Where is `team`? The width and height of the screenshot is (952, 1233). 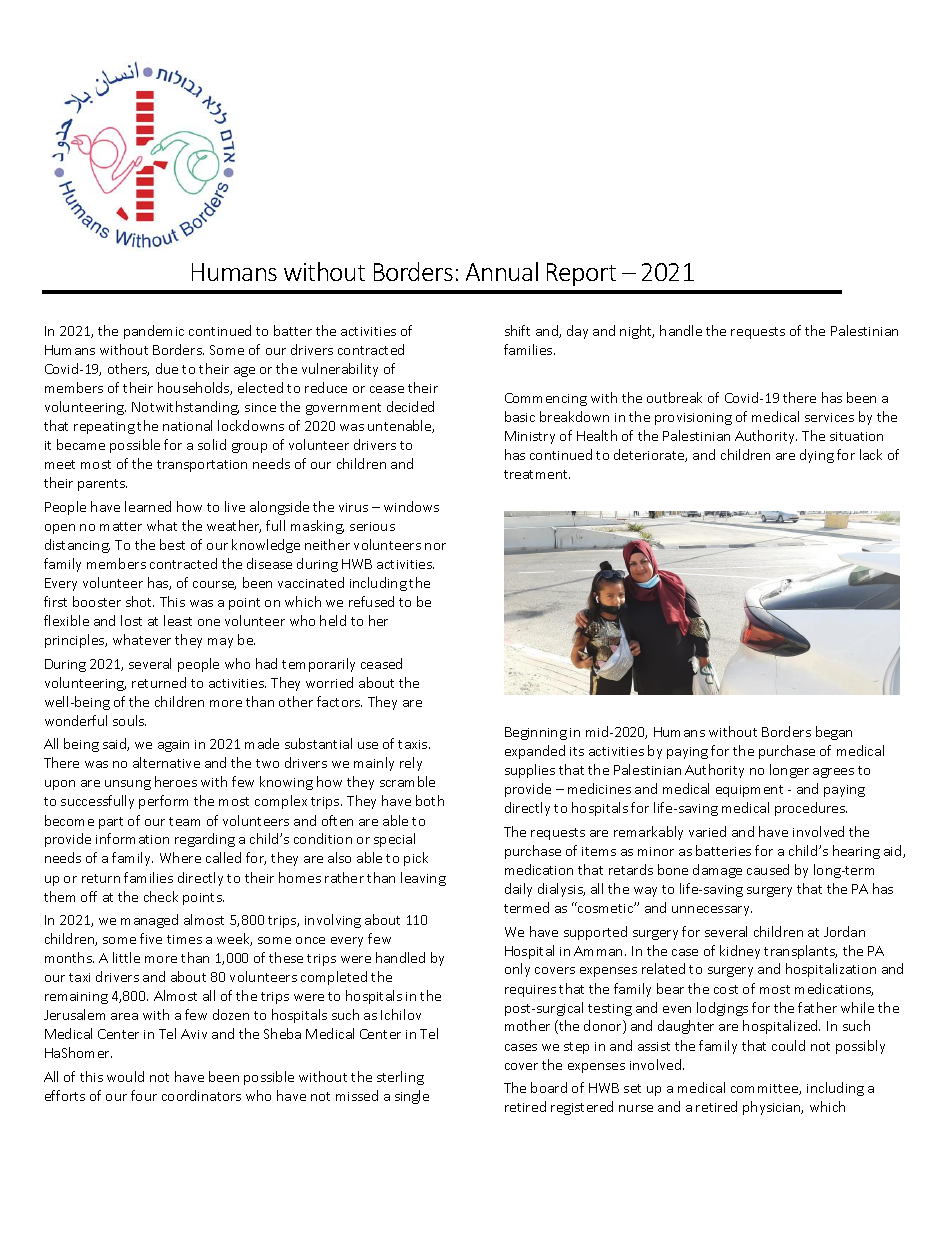
team is located at coordinates (184, 821).
